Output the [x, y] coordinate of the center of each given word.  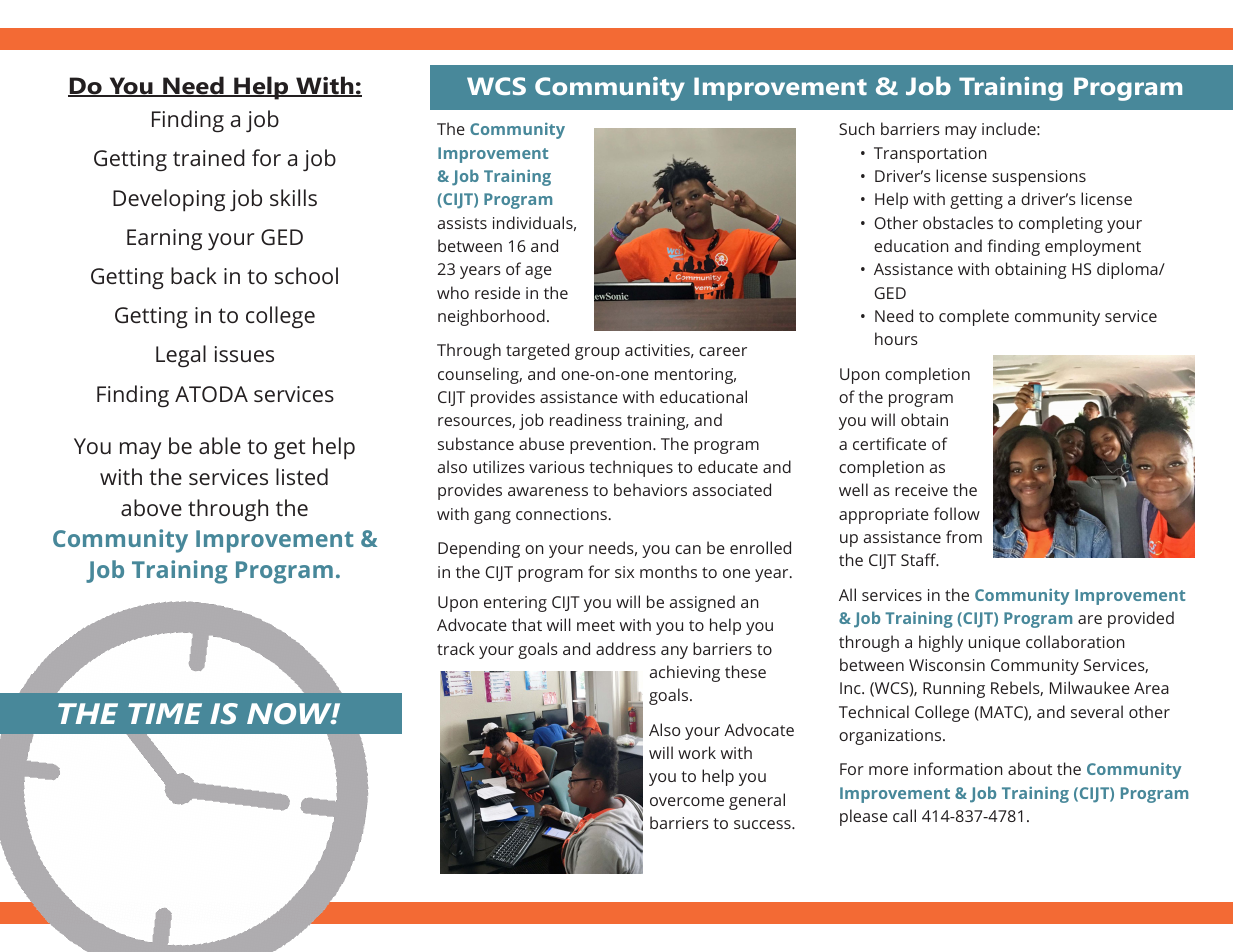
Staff [920, 559]
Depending [479, 549]
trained [209, 157]
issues [244, 354]
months [668, 571]
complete [974, 317]
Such [857, 128]
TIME [165, 713]
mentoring [695, 376]
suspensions [1039, 178]
